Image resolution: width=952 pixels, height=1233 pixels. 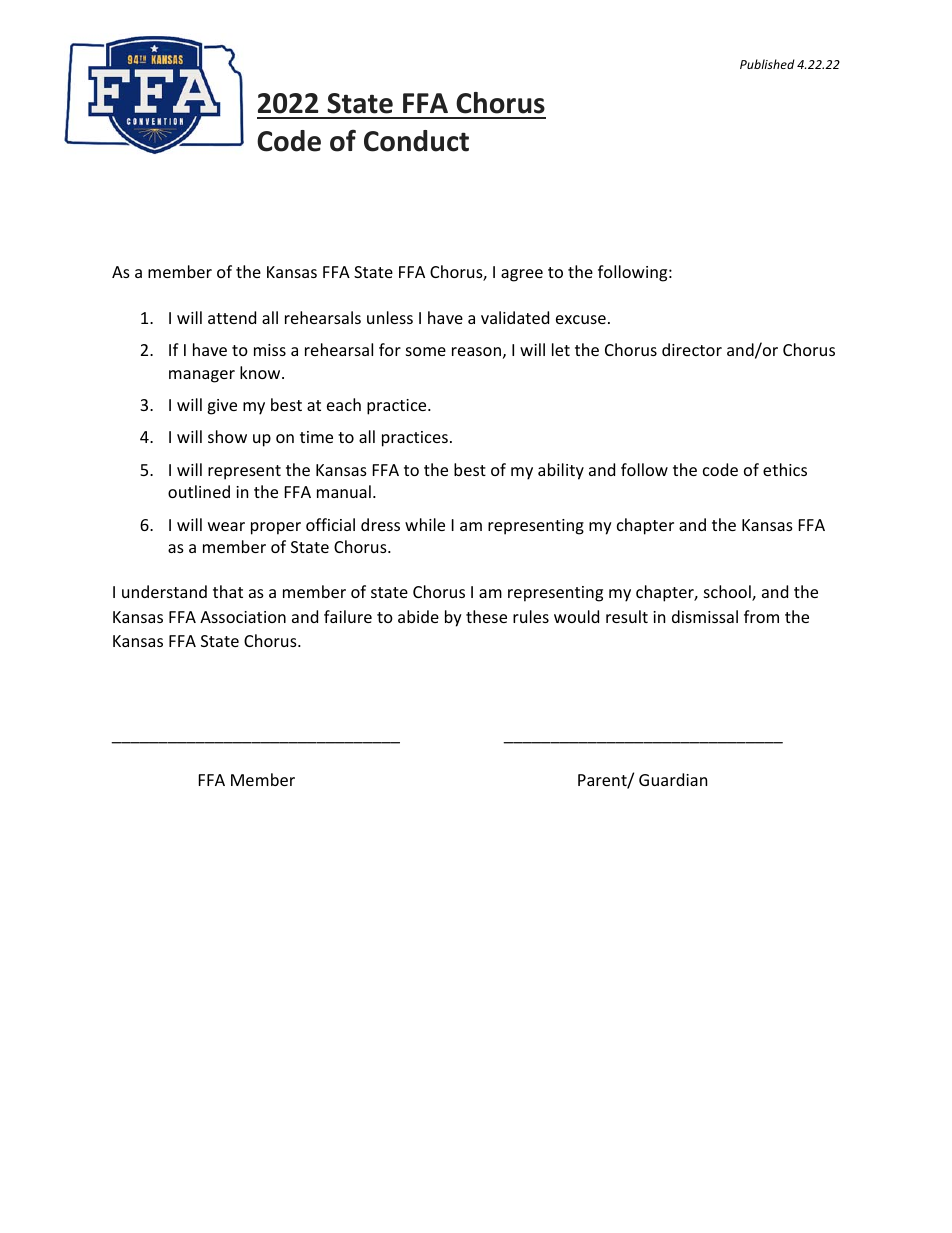 What do you see at coordinates (227, 436) in the screenshot?
I see `show` at bounding box center [227, 436].
